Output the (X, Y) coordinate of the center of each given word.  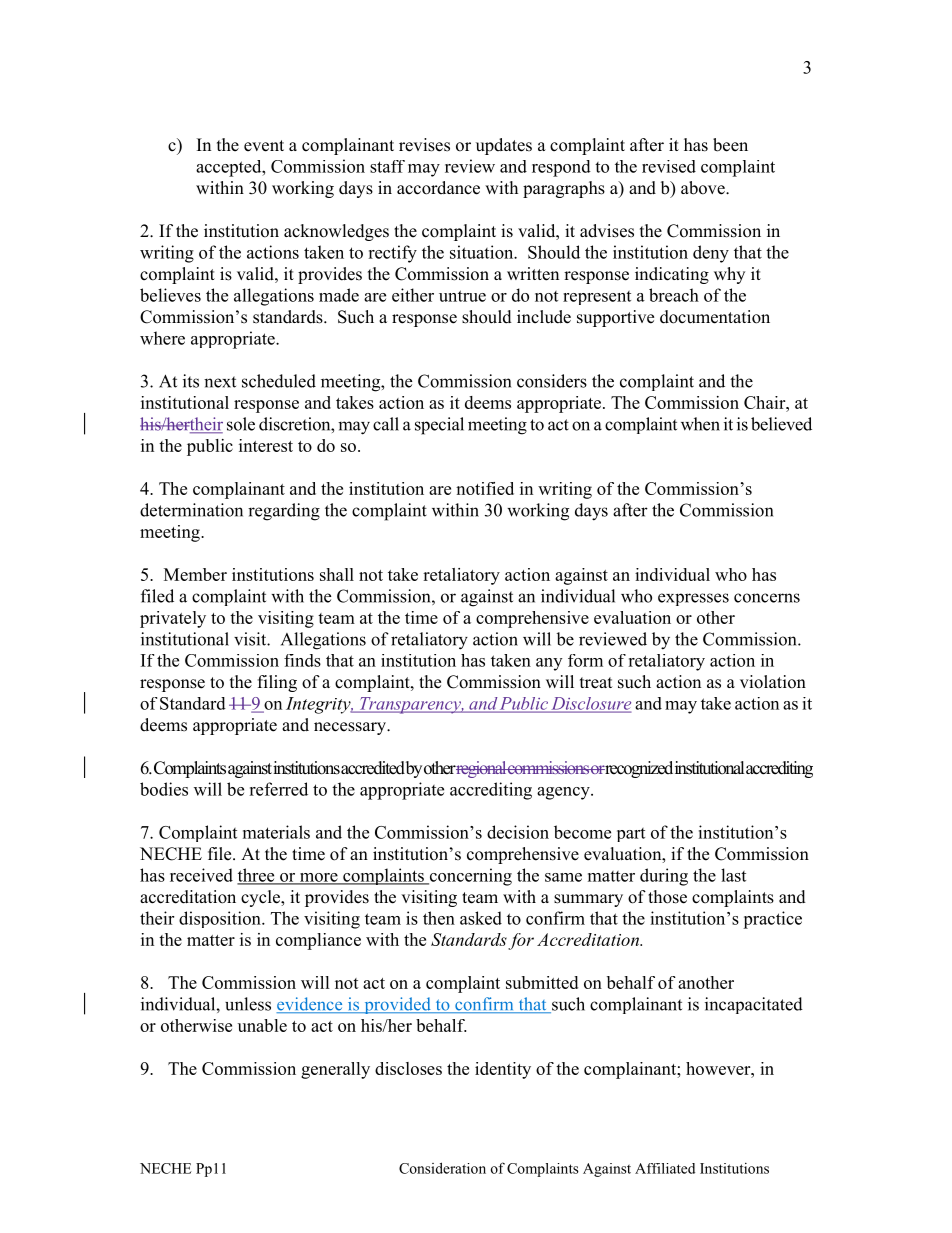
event (264, 146)
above (704, 188)
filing (277, 683)
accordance (438, 188)
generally (335, 1070)
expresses (693, 599)
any (549, 664)
